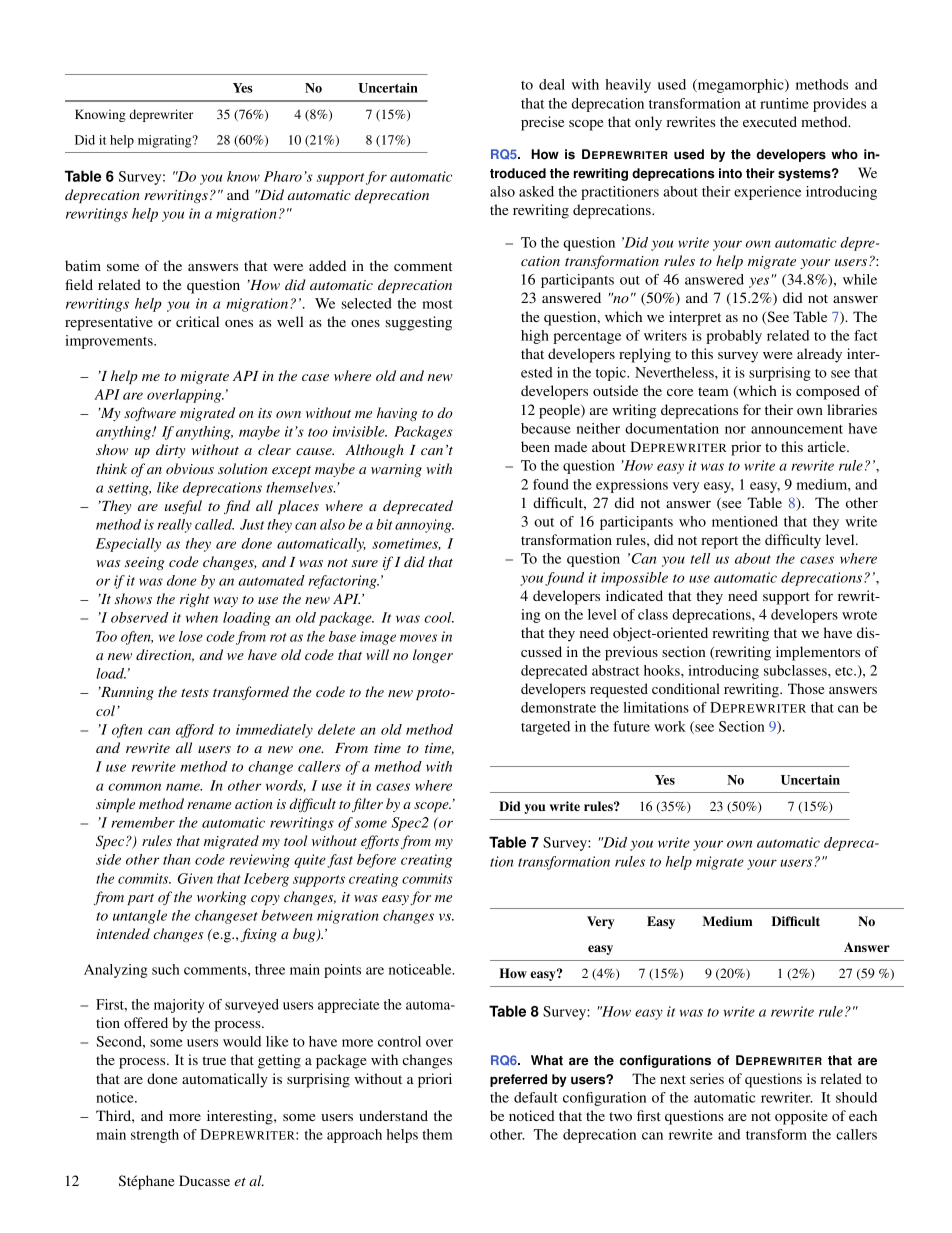 The image size is (952, 1233). Describe the element at coordinates (195, 600) in the image. I see `right` at that location.
